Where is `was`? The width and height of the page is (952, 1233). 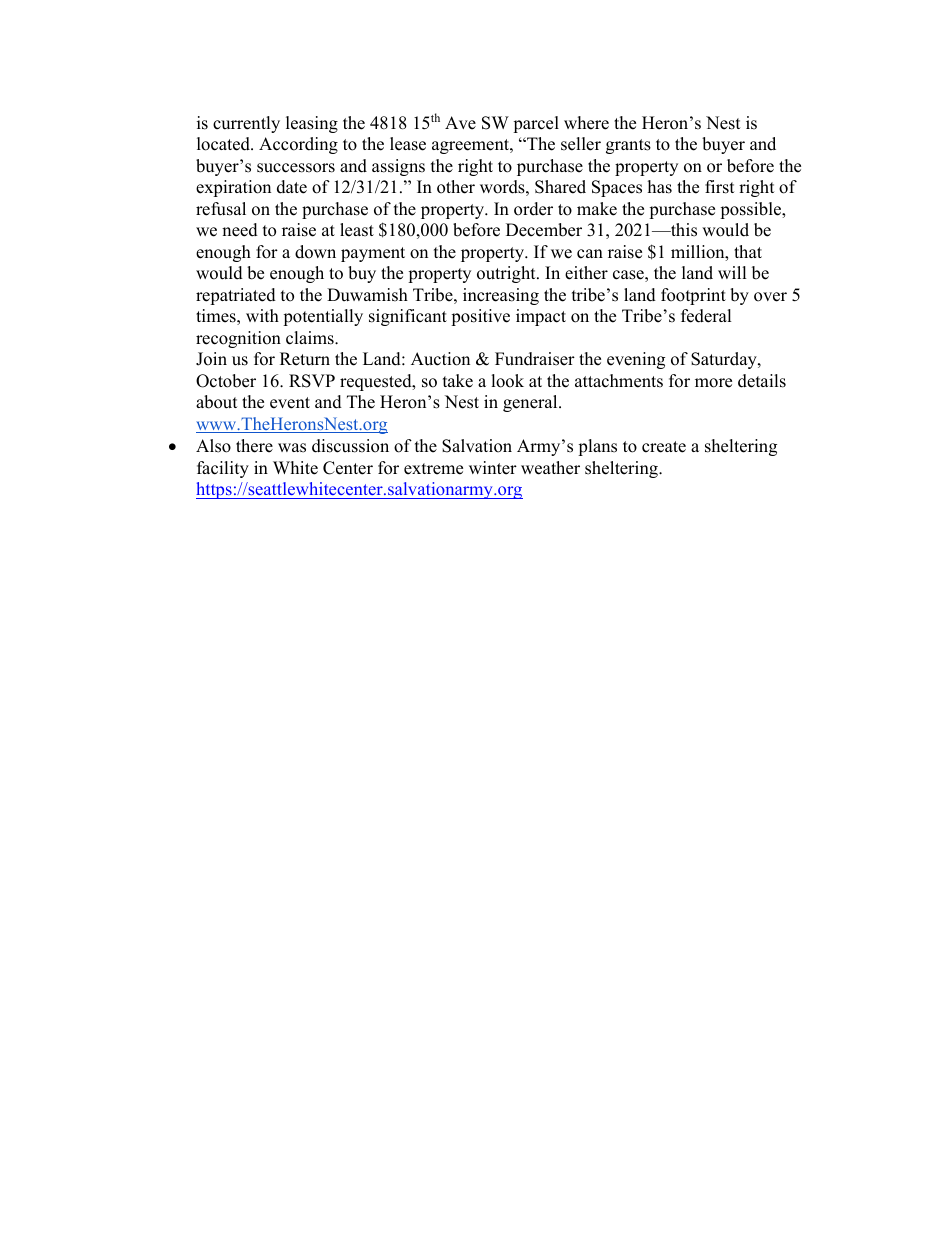 was is located at coordinates (292, 448).
